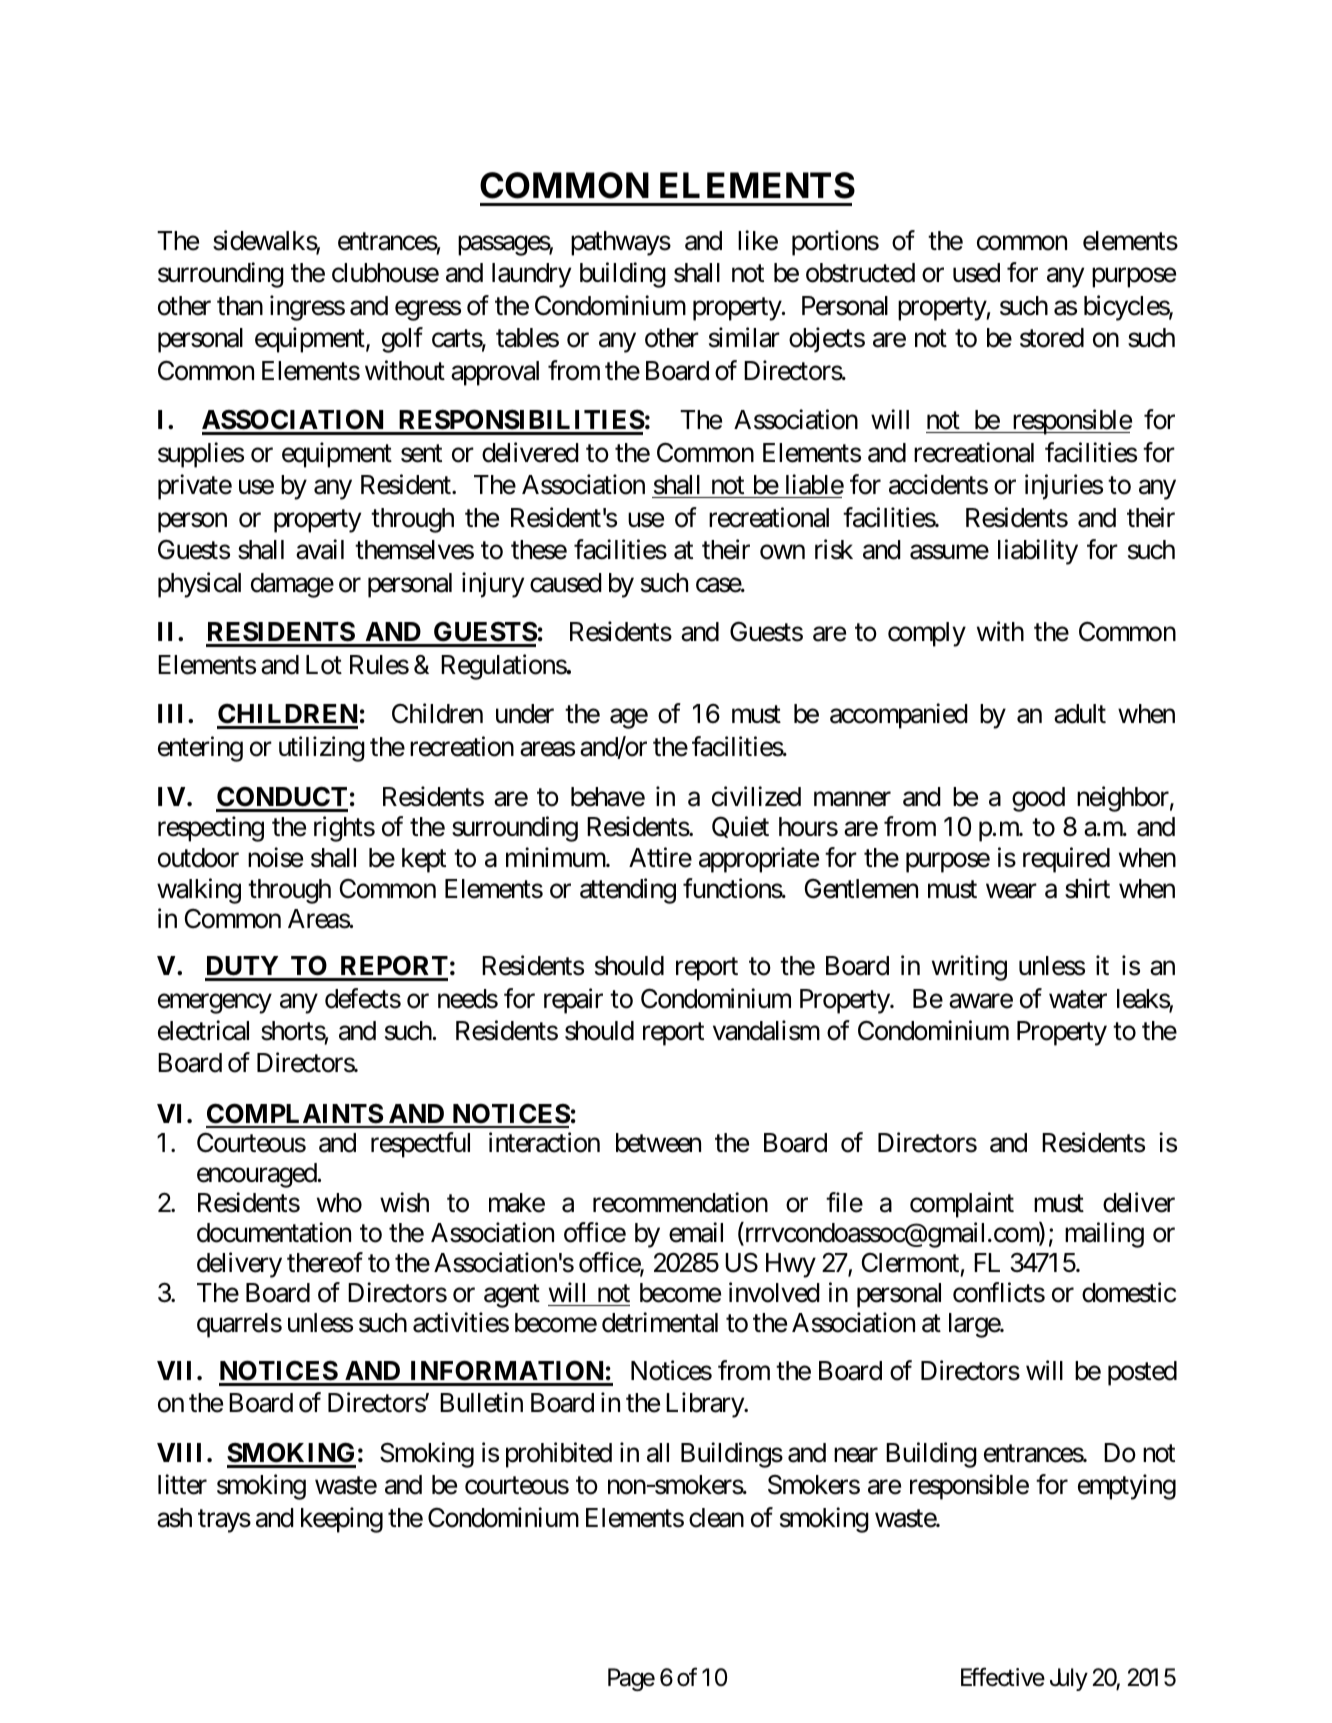 Image resolution: width=1332 pixels, height=1723 pixels. What do you see at coordinates (240, 306) in the screenshot?
I see `than` at bounding box center [240, 306].
